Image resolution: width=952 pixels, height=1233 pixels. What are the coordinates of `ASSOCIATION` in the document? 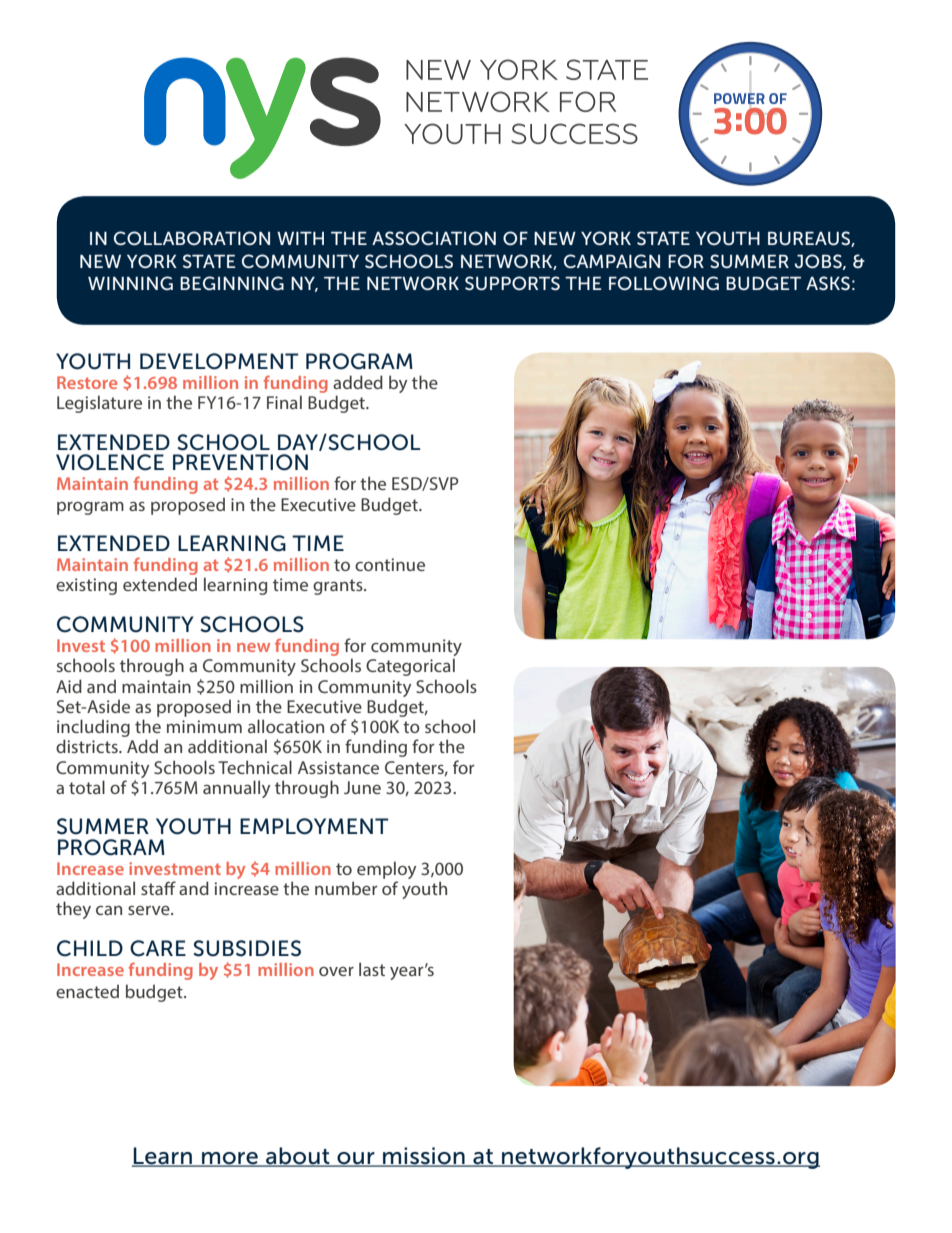 It's located at (434, 238).
